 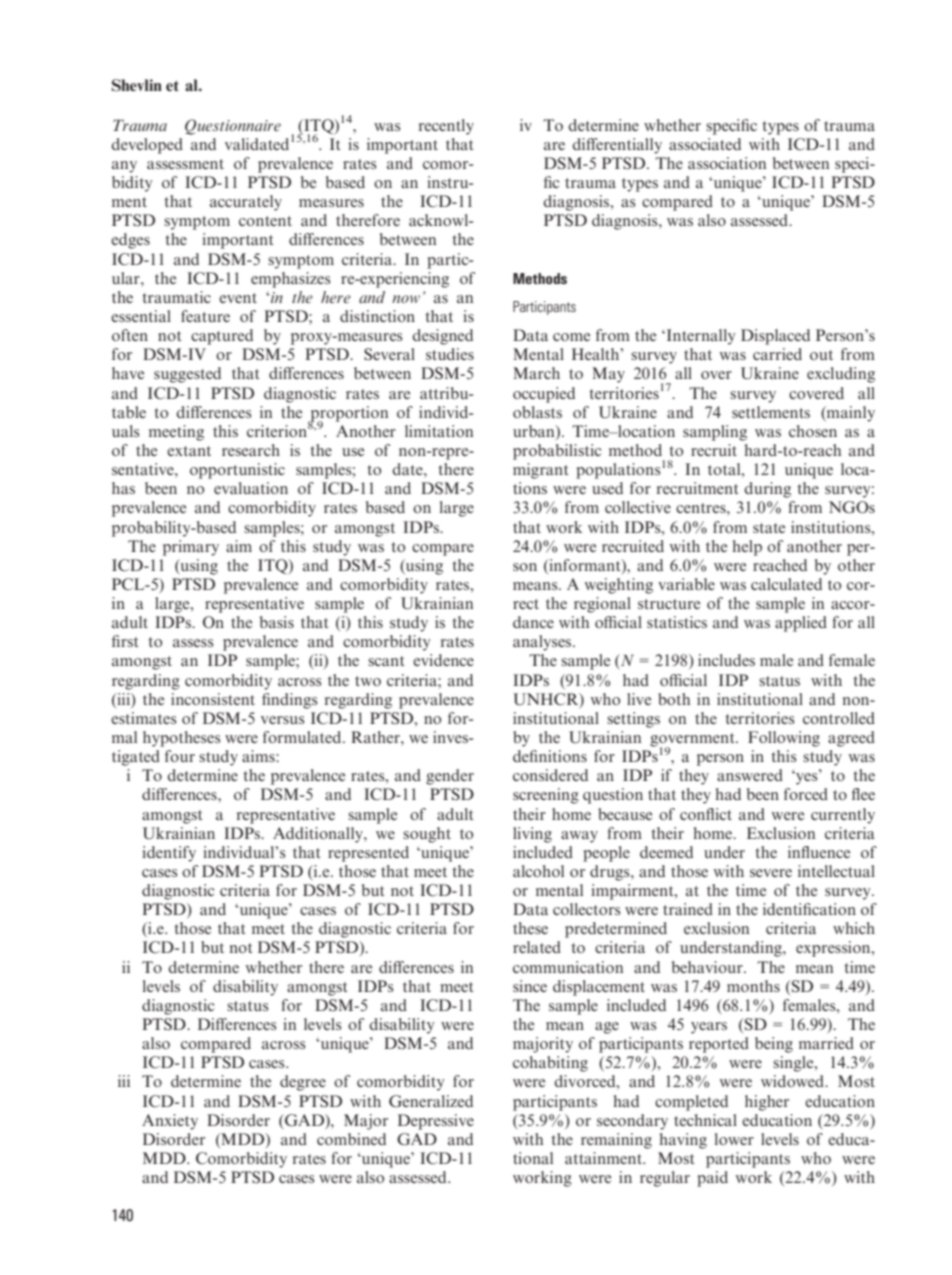 I want to click on includes, so click(x=726, y=660).
